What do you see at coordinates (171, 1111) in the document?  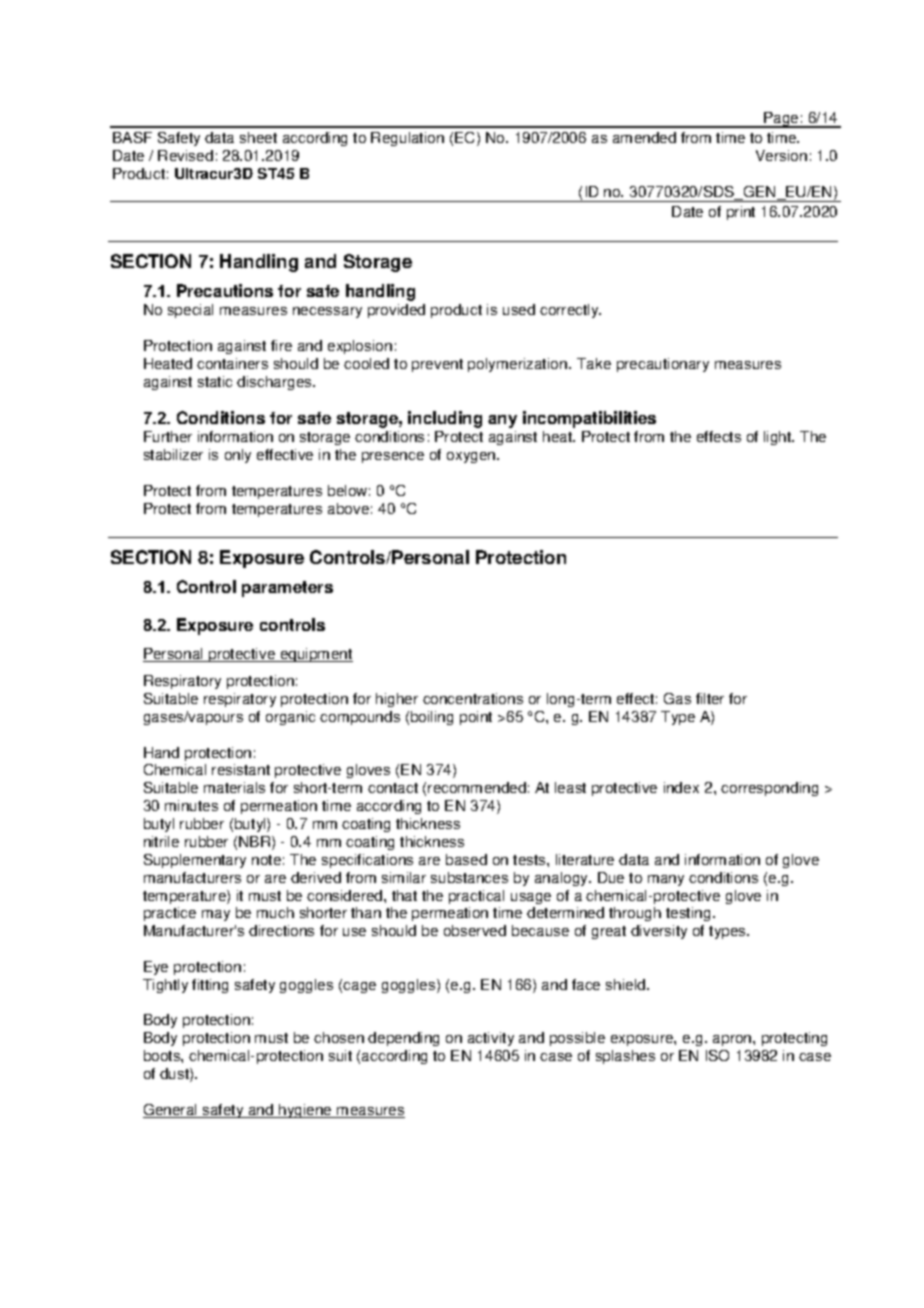 I see `General` at bounding box center [171, 1111].
